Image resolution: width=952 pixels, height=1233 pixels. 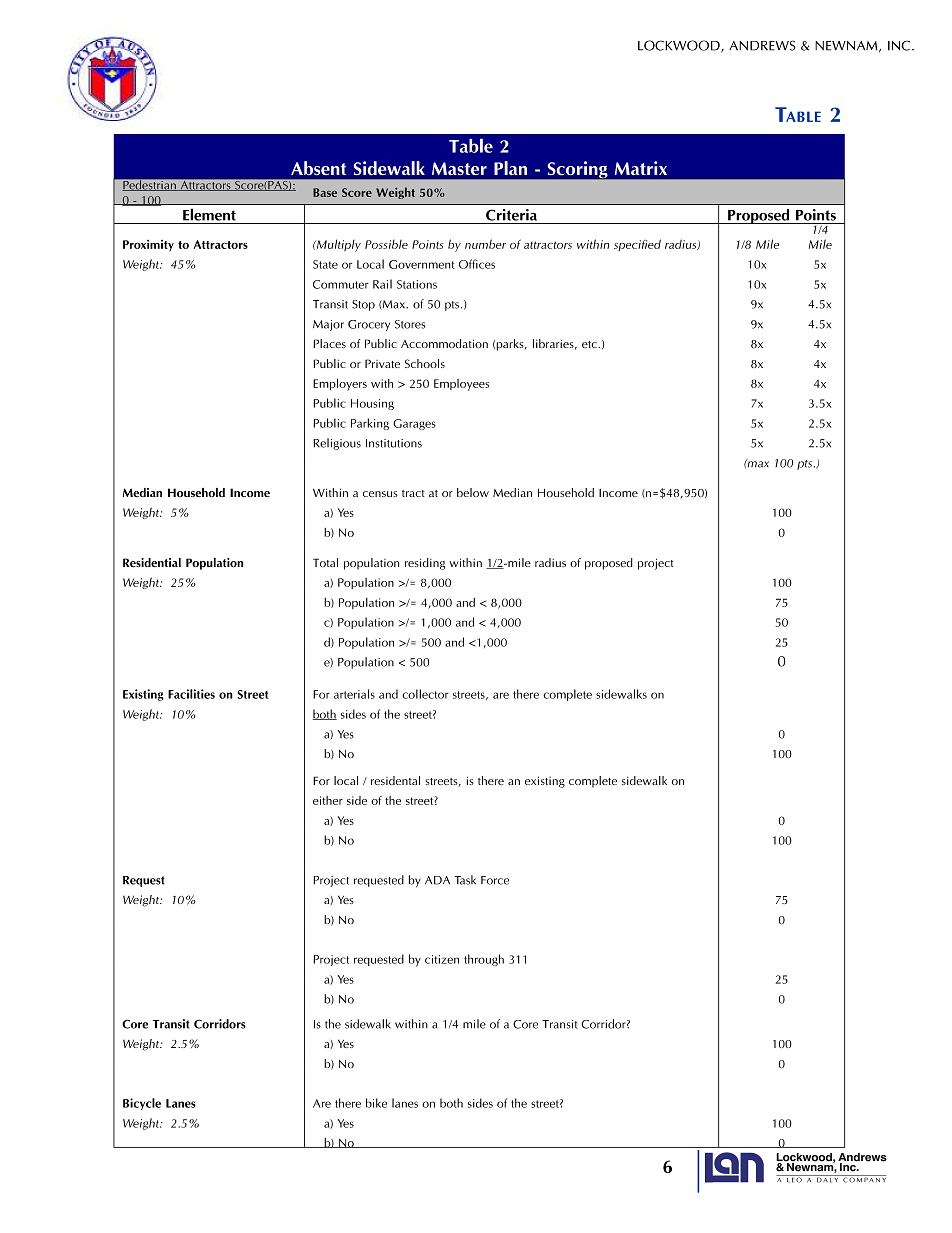 What do you see at coordinates (376, 1103) in the screenshot?
I see `bike` at bounding box center [376, 1103].
